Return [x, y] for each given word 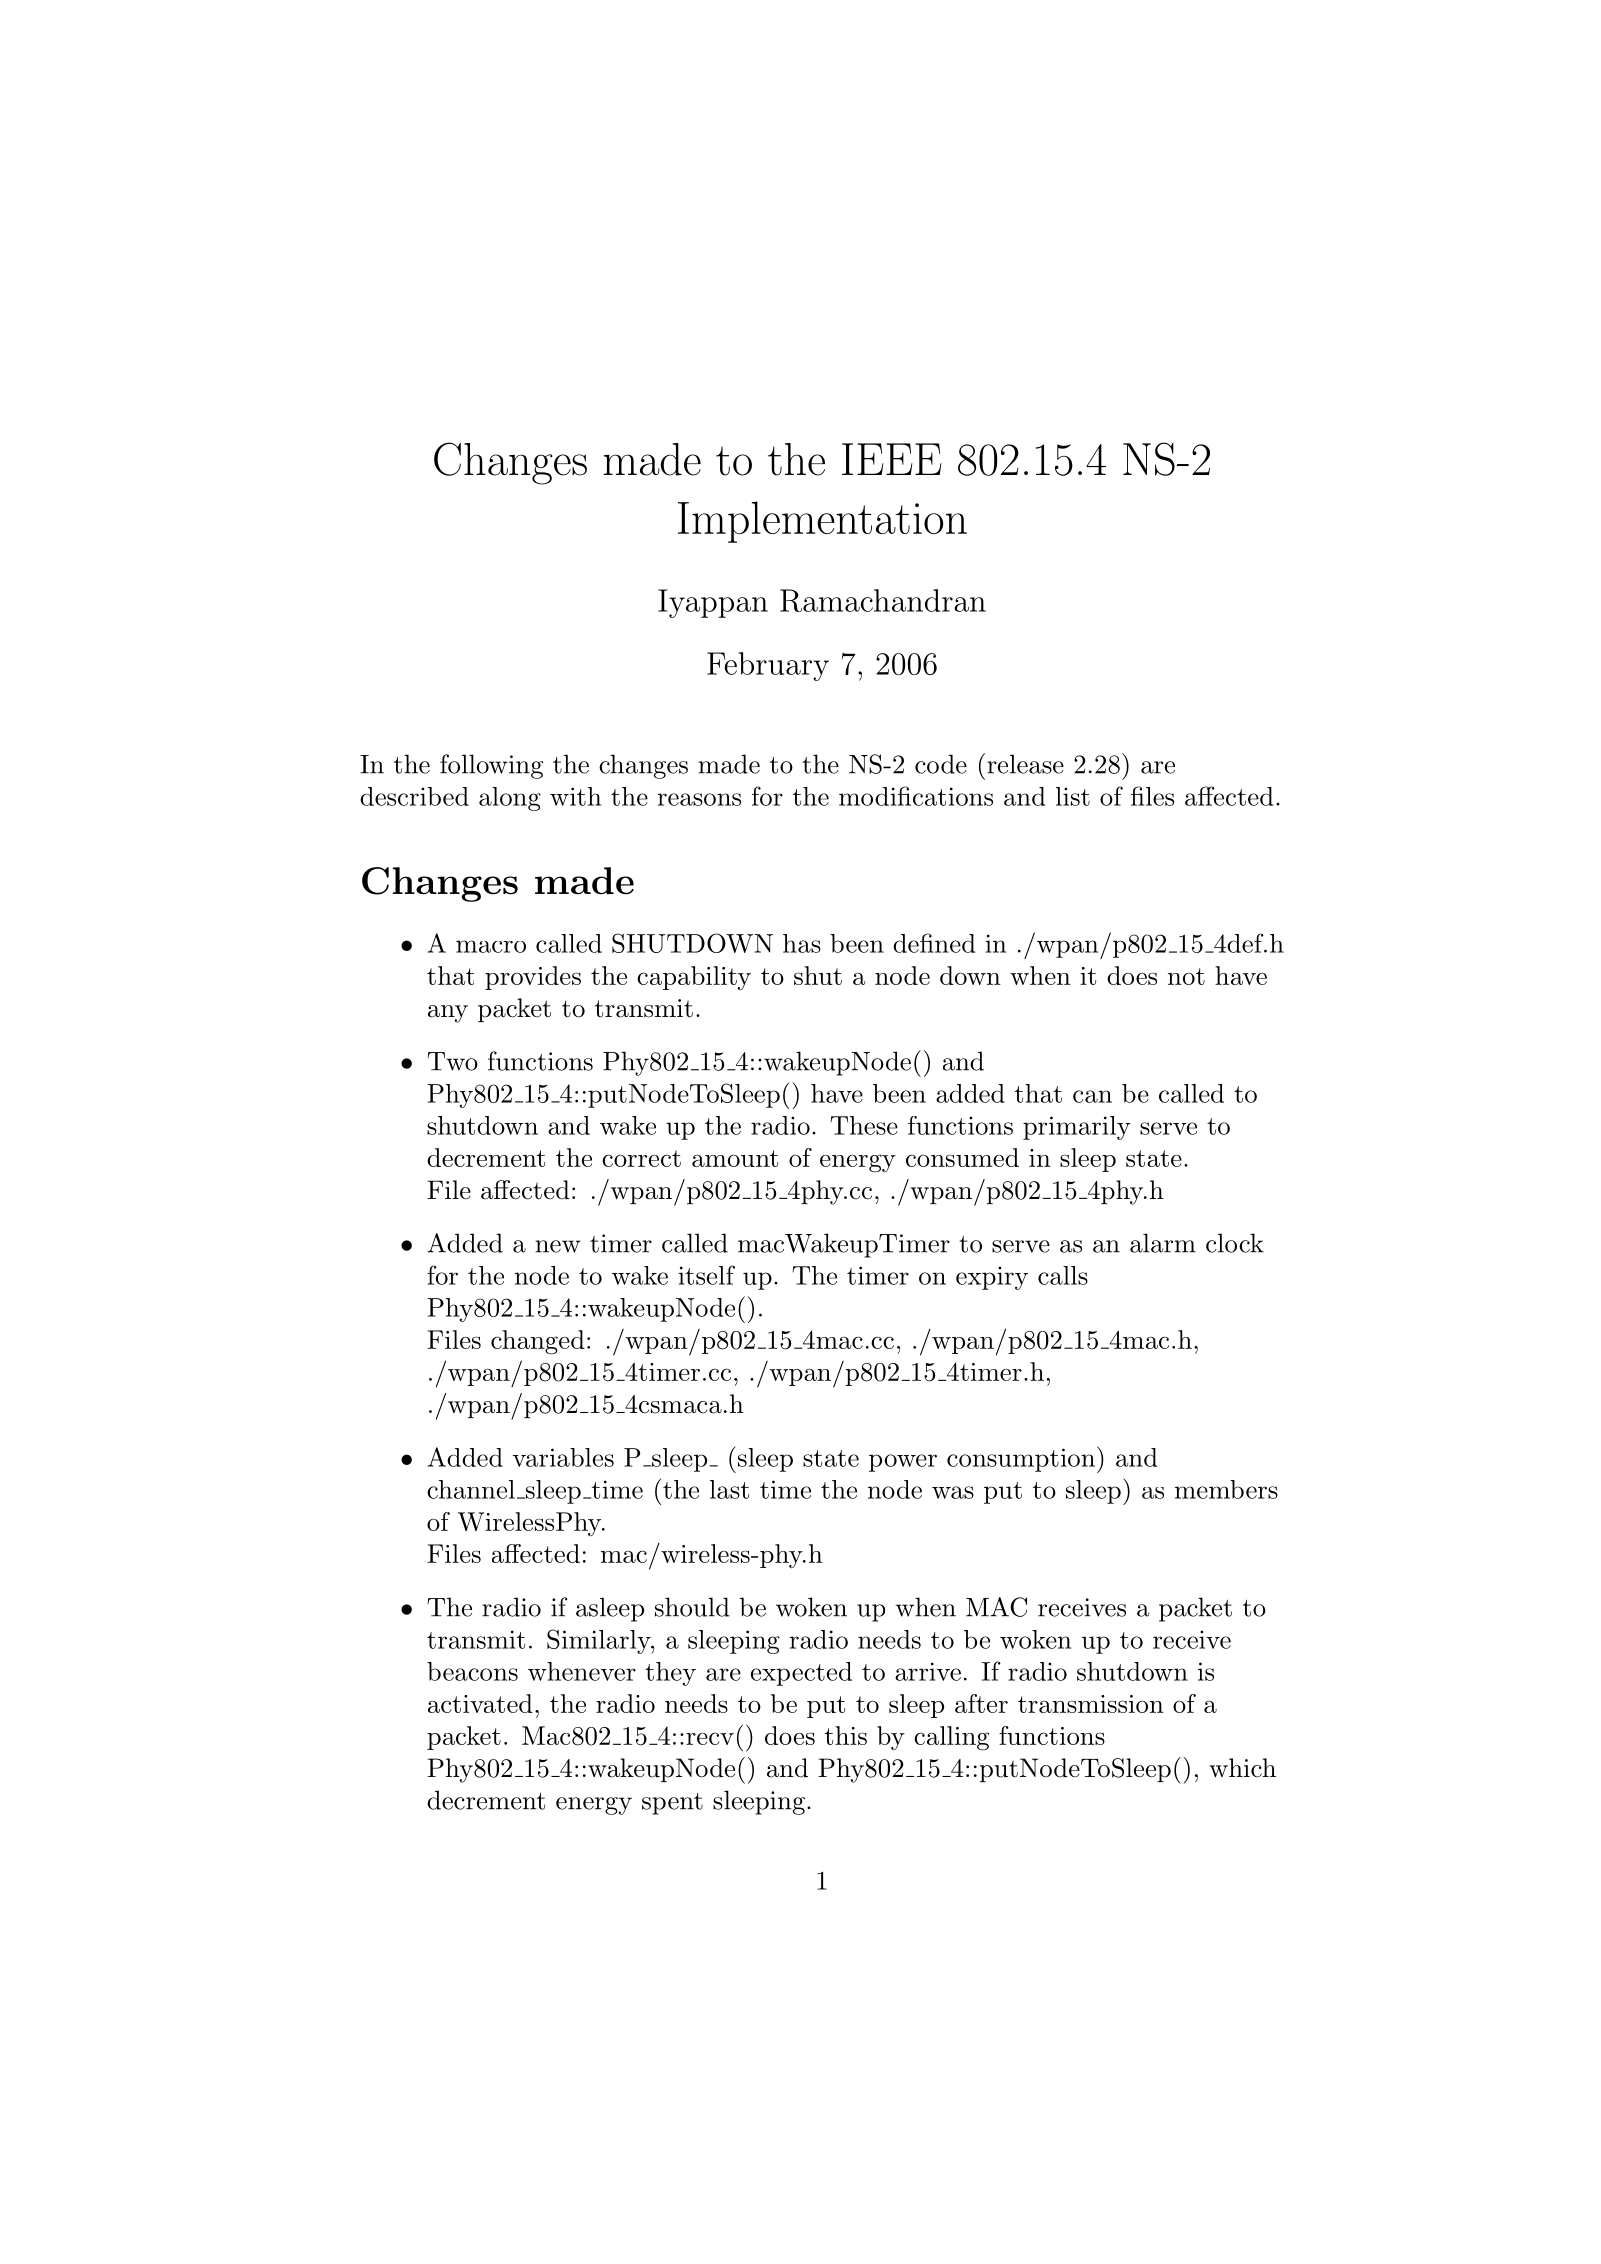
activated [480, 1703]
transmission [1091, 1704]
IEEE [892, 459]
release [1025, 764]
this [846, 1735]
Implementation [822, 522]
